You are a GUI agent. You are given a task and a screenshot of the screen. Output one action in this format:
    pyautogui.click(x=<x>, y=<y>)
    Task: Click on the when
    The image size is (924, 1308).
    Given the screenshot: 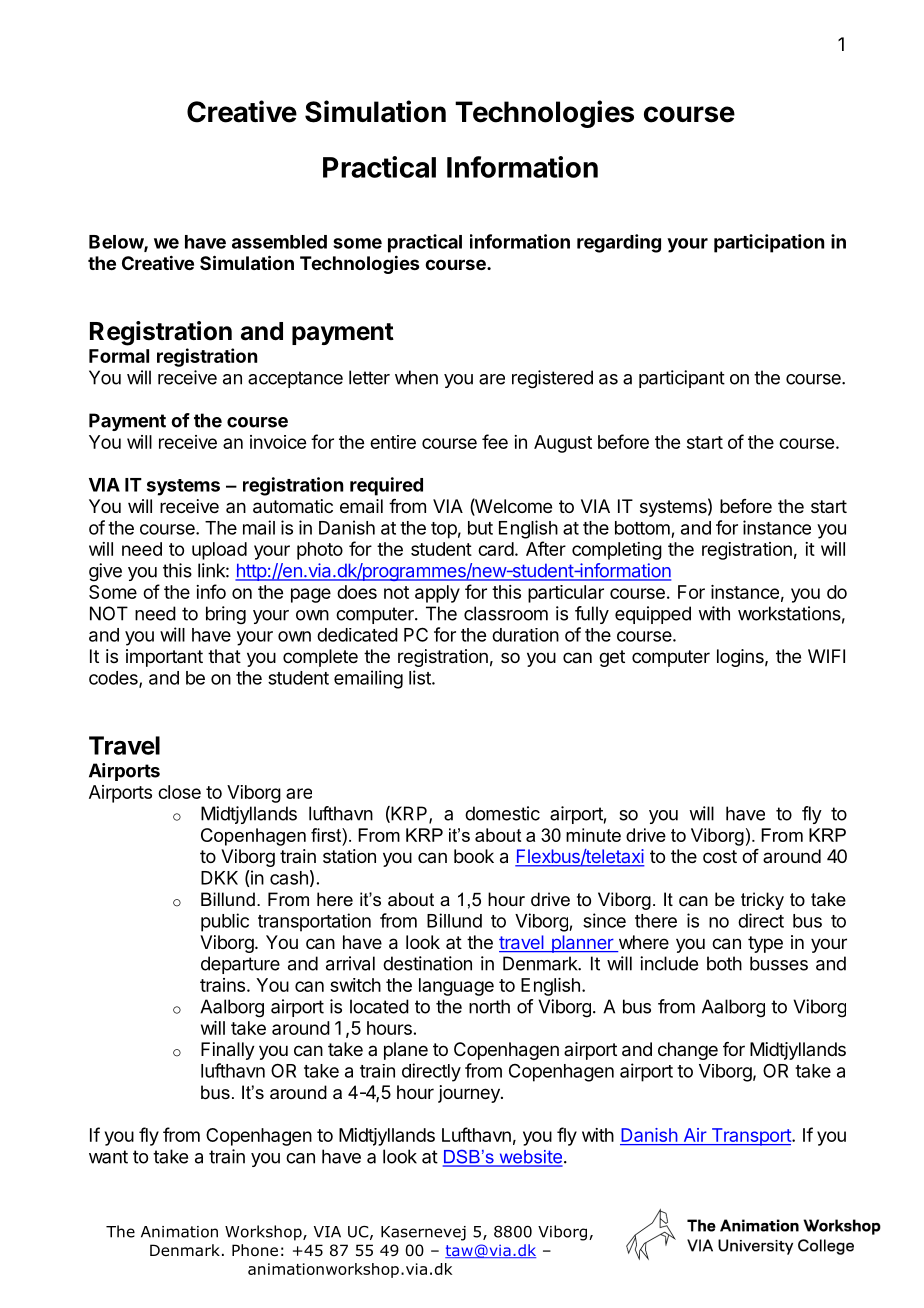 What is the action you would take?
    pyautogui.click(x=416, y=377)
